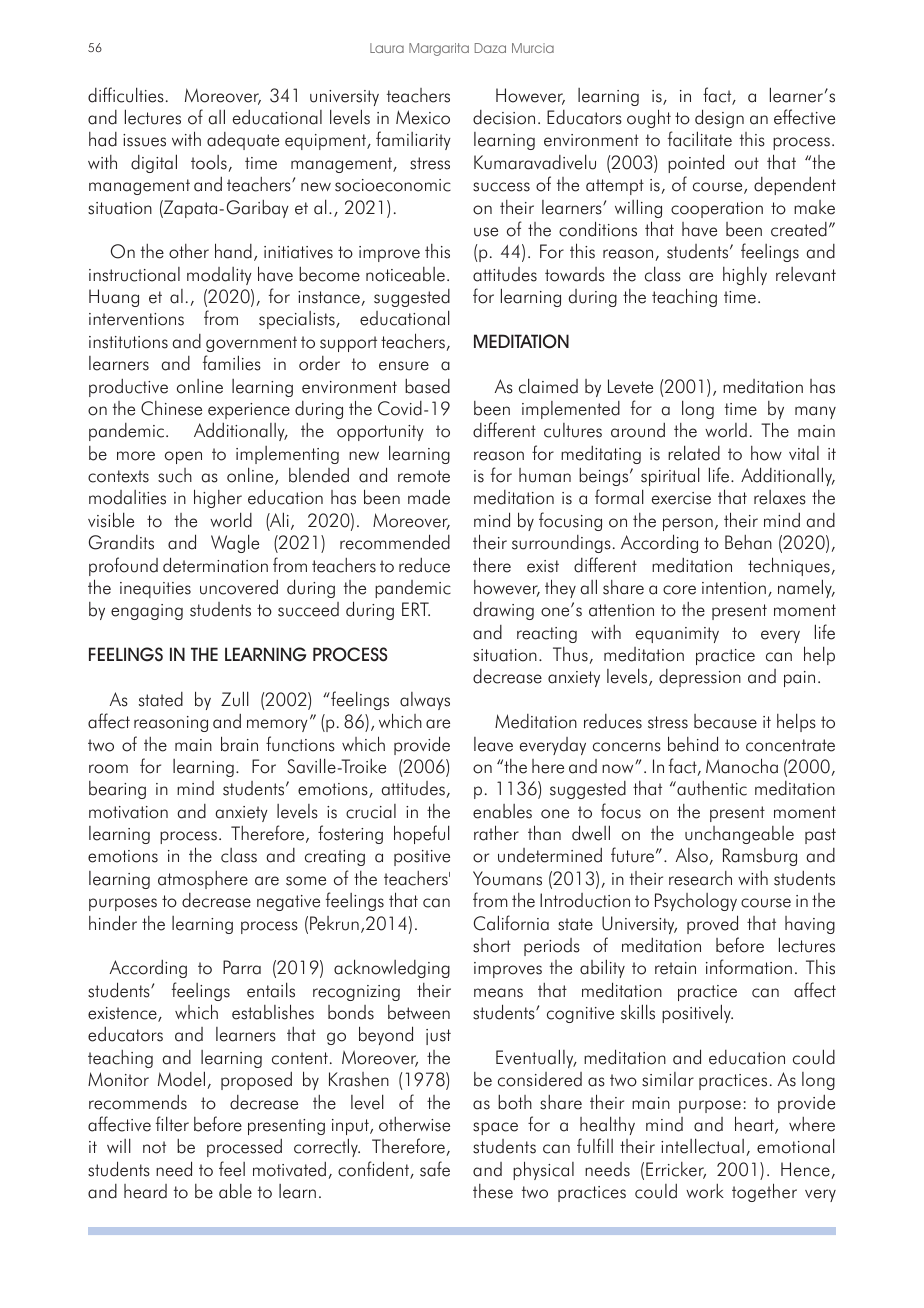 This document has width=924, height=1308. What do you see at coordinates (439, 49) in the document?
I see `Margarita` at bounding box center [439, 49].
